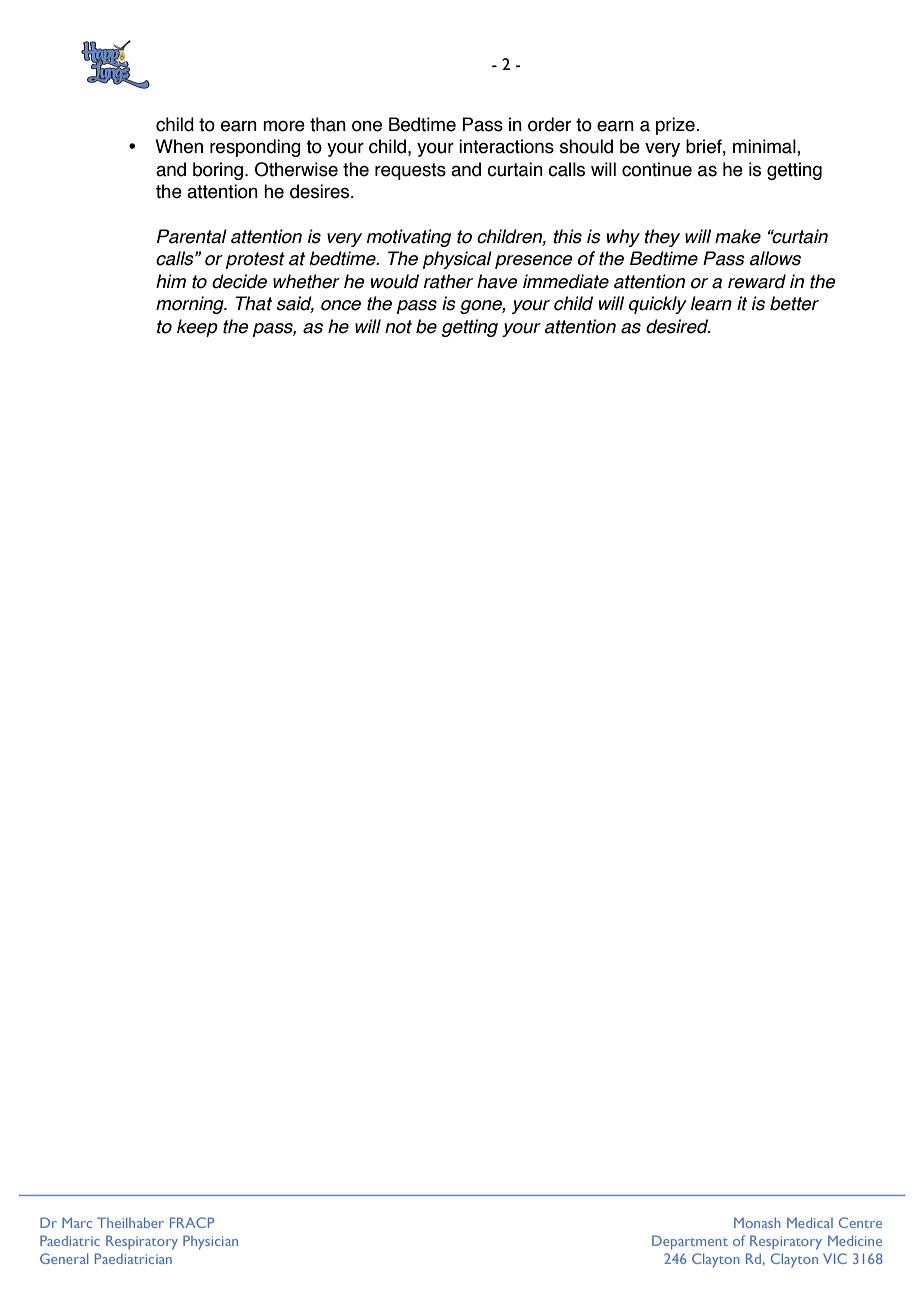 This image has height=1308, width=924. Describe the element at coordinates (197, 328) in the image. I see `keep` at that location.
